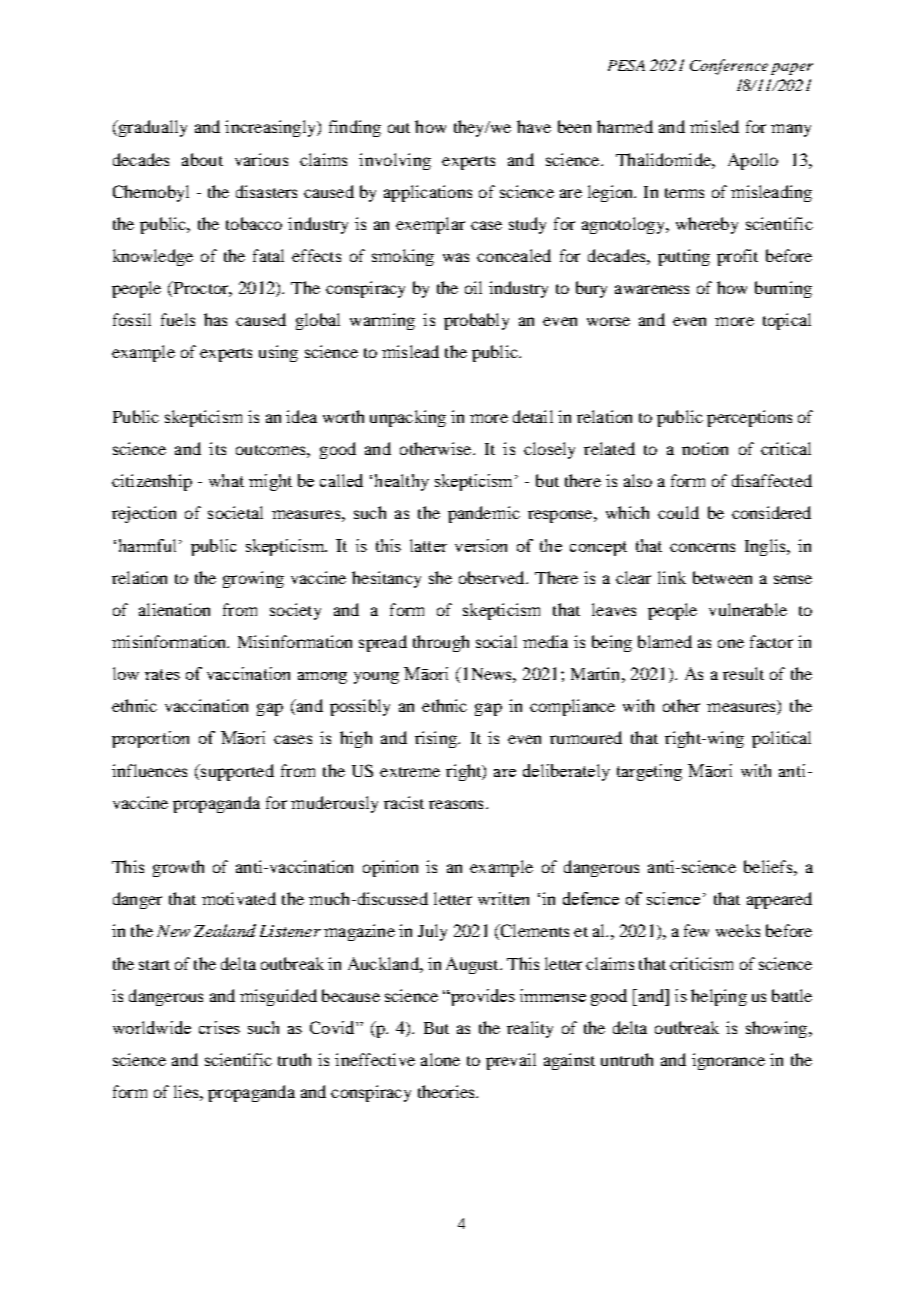 The image size is (924, 1308). I want to click on topical, so click(787, 321).
